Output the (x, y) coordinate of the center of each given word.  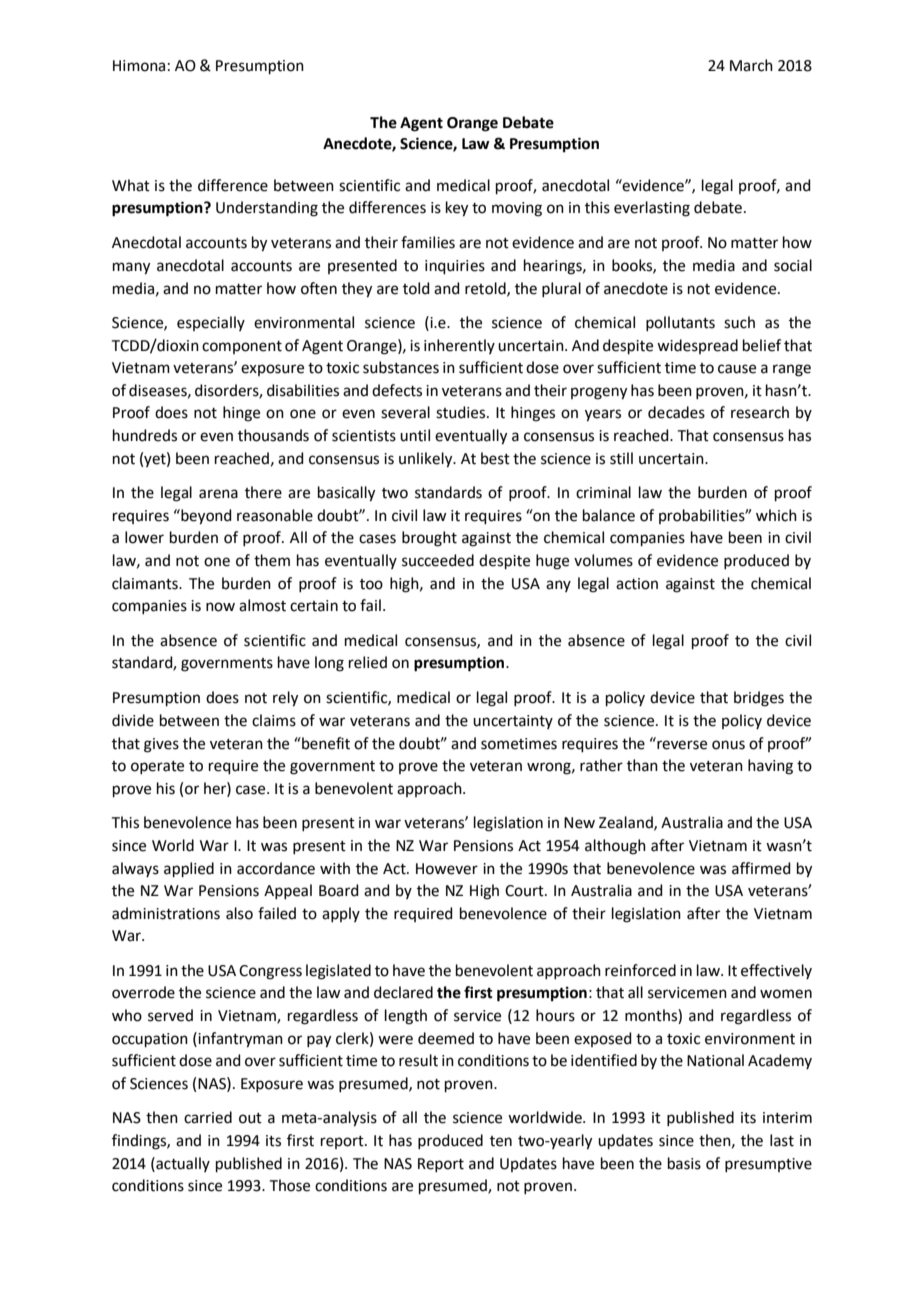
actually (182, 1164)
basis (684, 1163)
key (457, 209)
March (751, 65)
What (131, 185)
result (418, 1060)
